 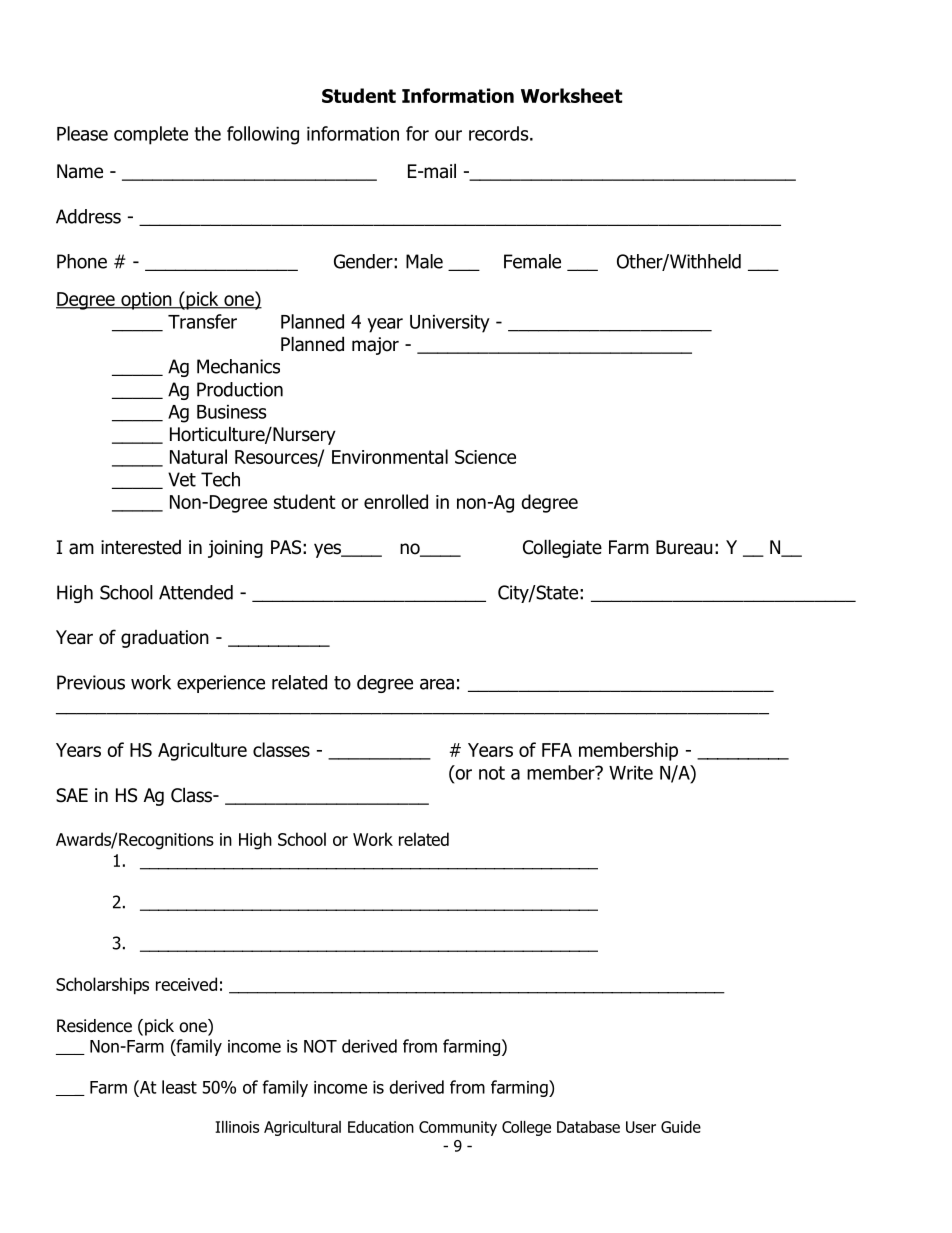 I want to click on major, so click(x=375, y=346).
